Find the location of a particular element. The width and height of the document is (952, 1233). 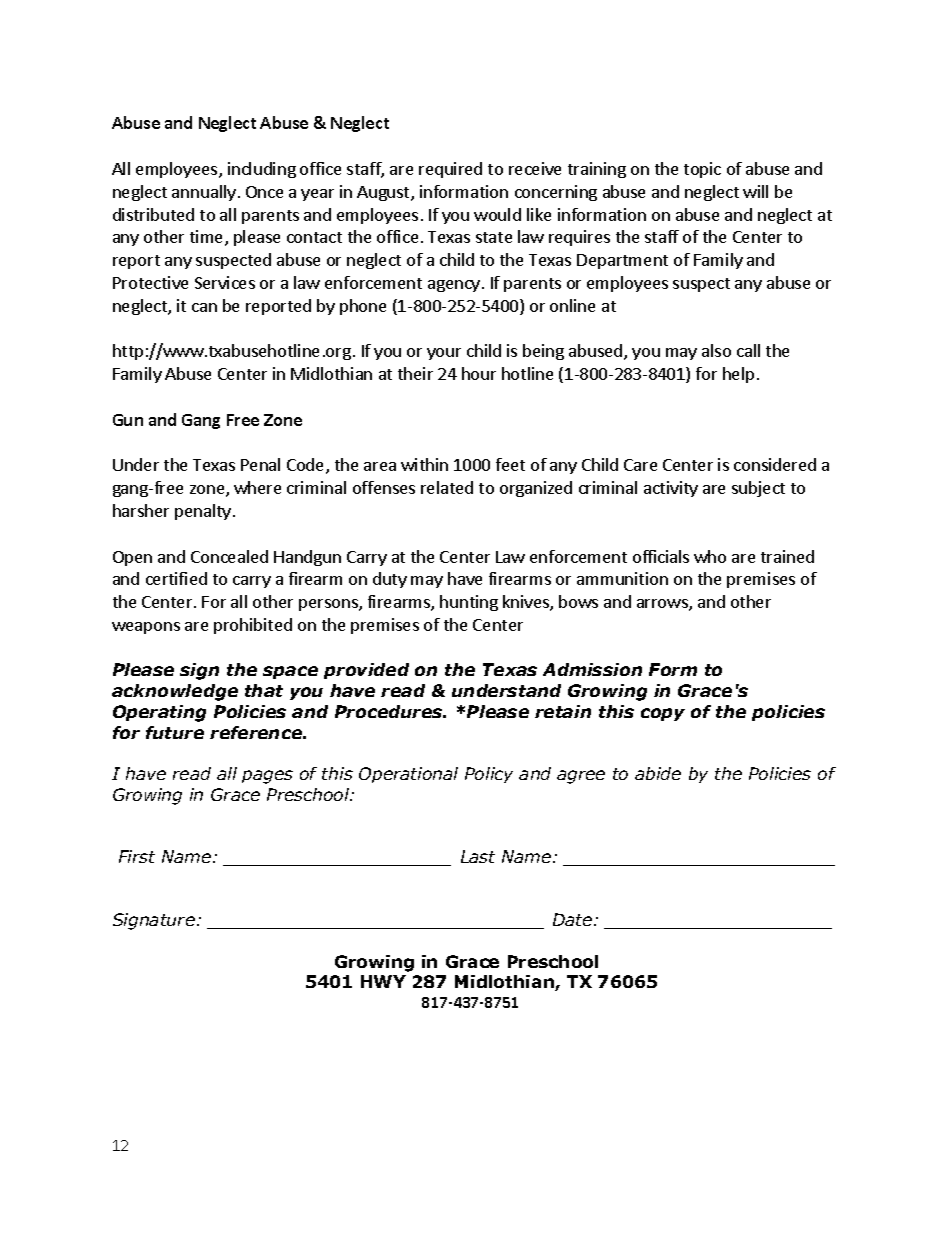

within is located at coordinates (424, 464).
